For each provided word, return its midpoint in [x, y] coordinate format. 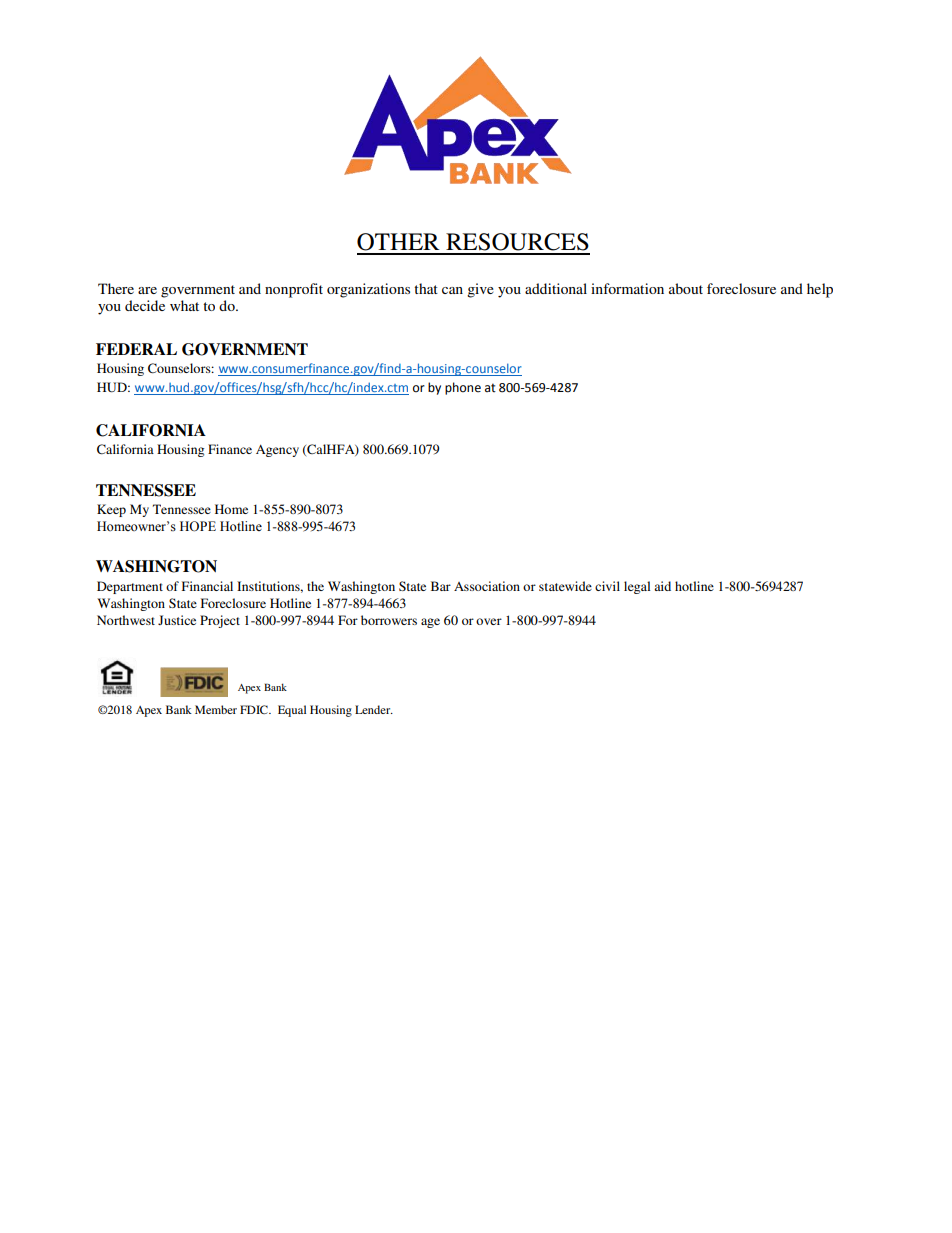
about [686, 288]
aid [662, 586]
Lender [374, 709]
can [452, 290]
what [184, 305]
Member [216, 709]
